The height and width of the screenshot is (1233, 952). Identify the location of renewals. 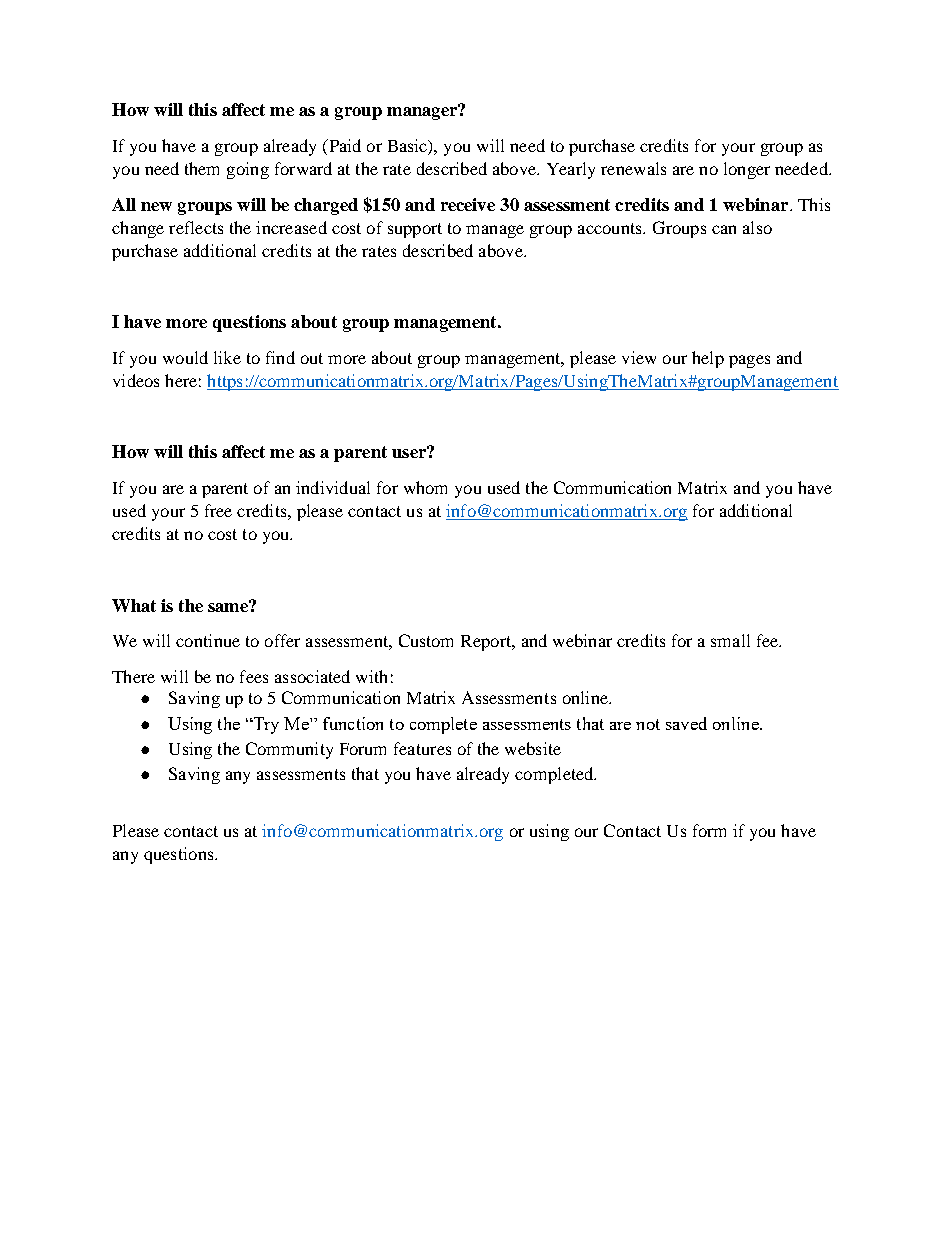
(633, 168).
